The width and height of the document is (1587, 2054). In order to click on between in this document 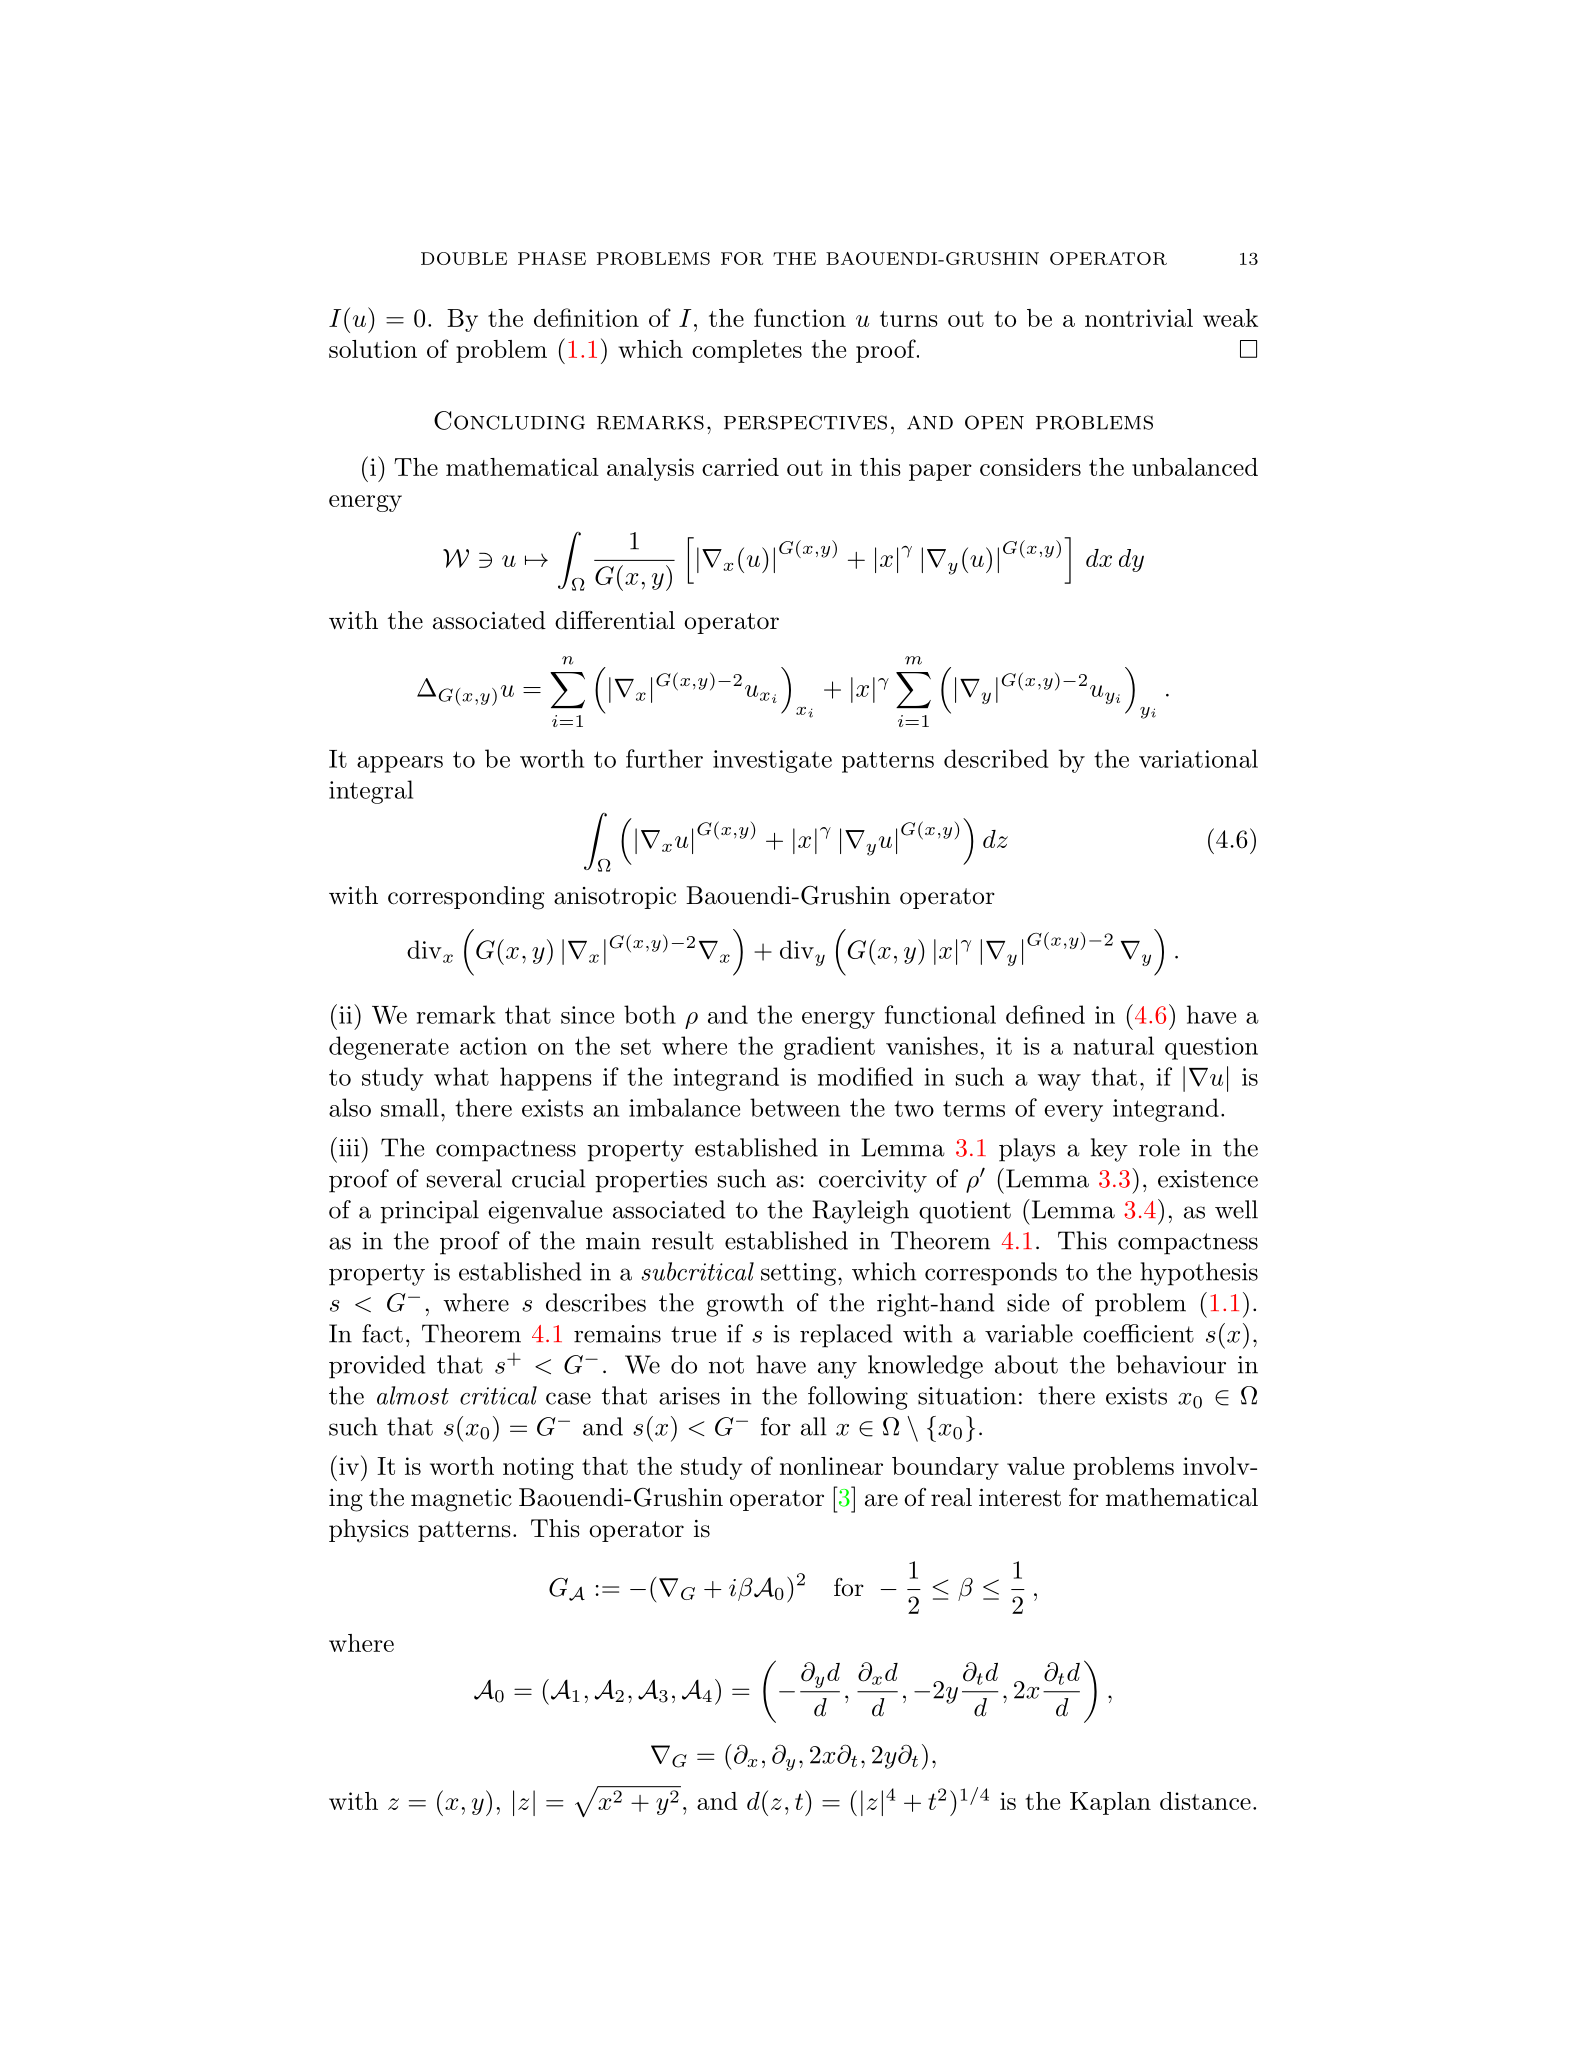, I will do `click(795, 1107)`.
